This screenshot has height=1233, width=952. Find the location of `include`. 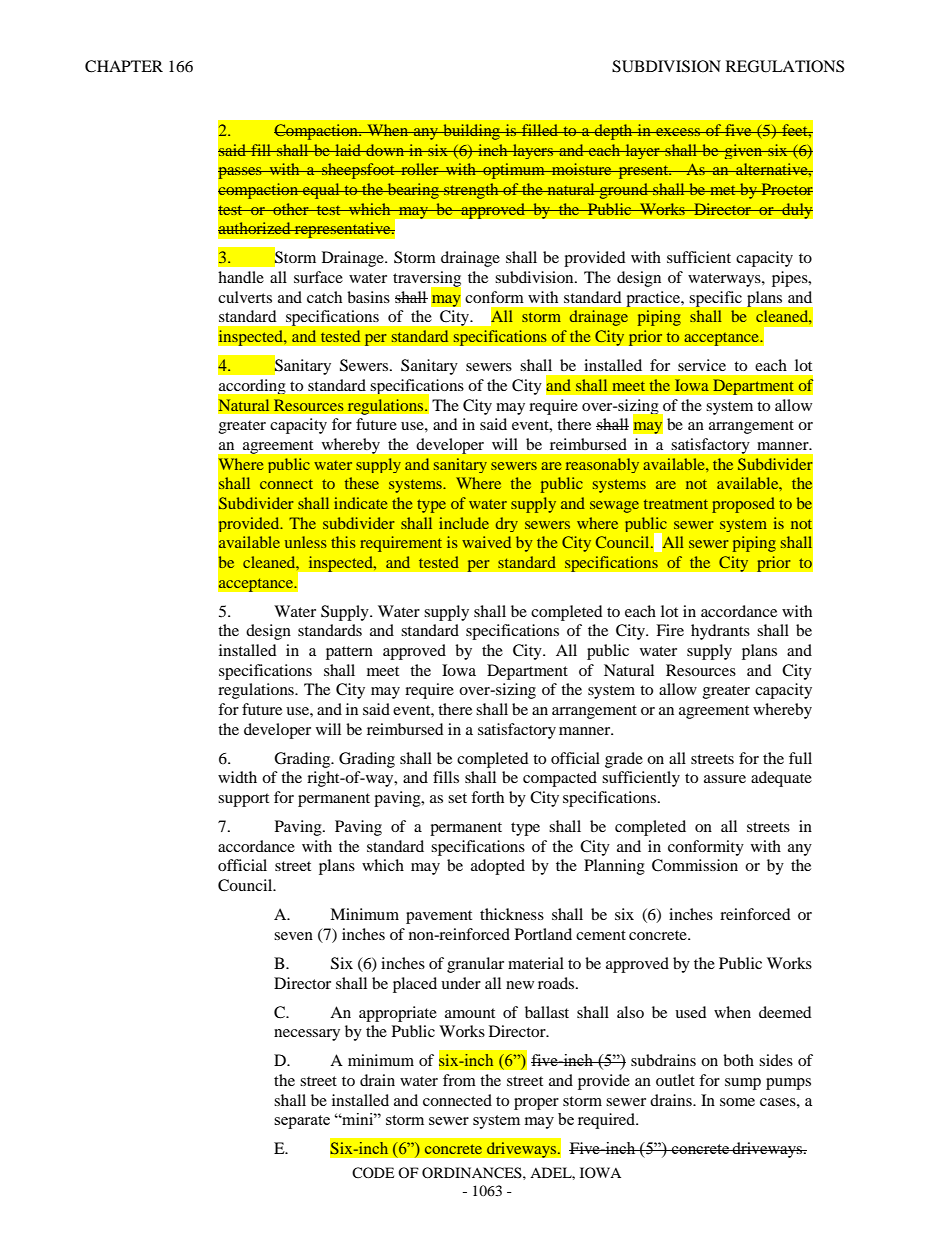

include is located at coordinates (464, 523).
